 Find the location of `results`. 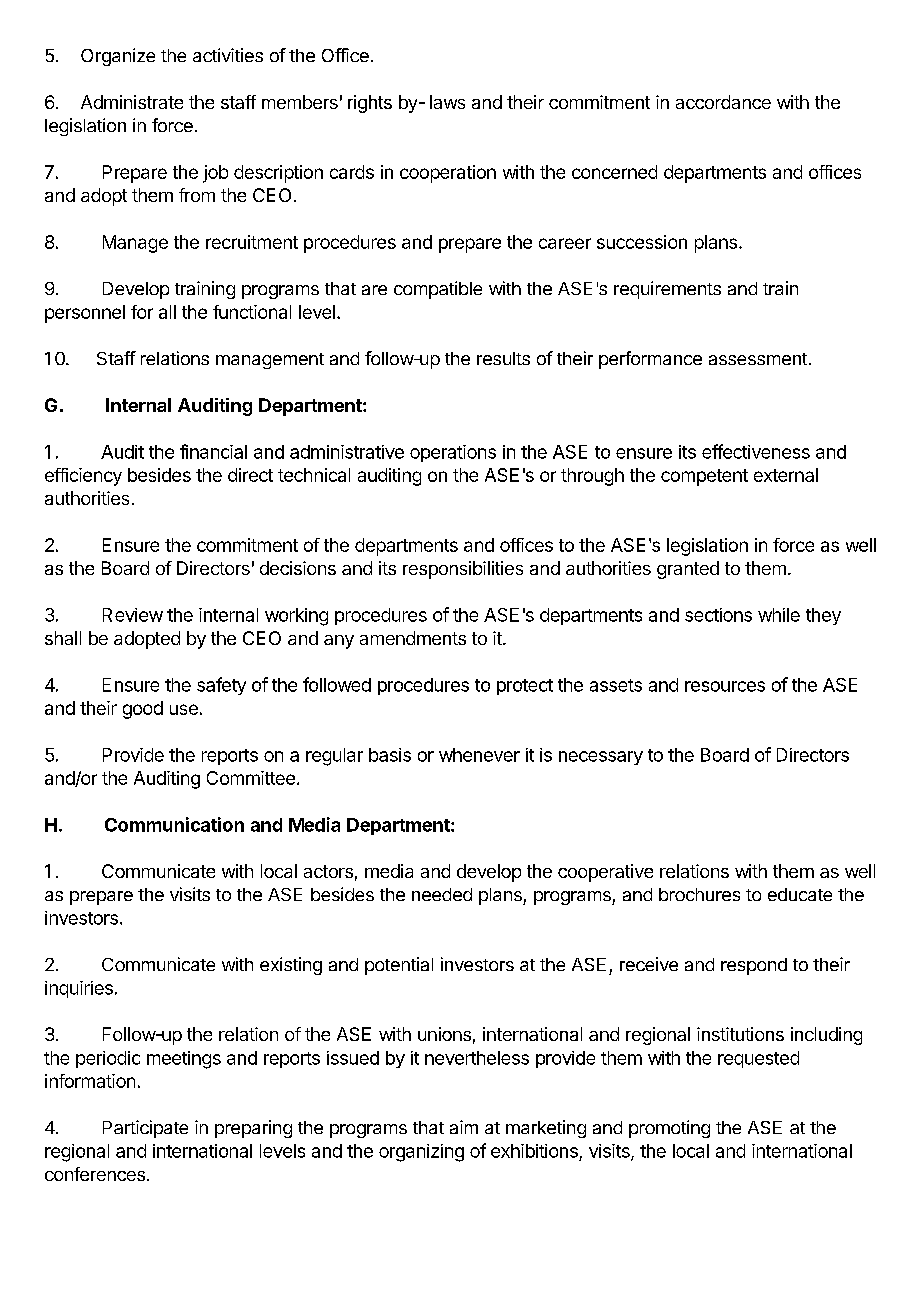

results is located at coordinates (503, 358).
